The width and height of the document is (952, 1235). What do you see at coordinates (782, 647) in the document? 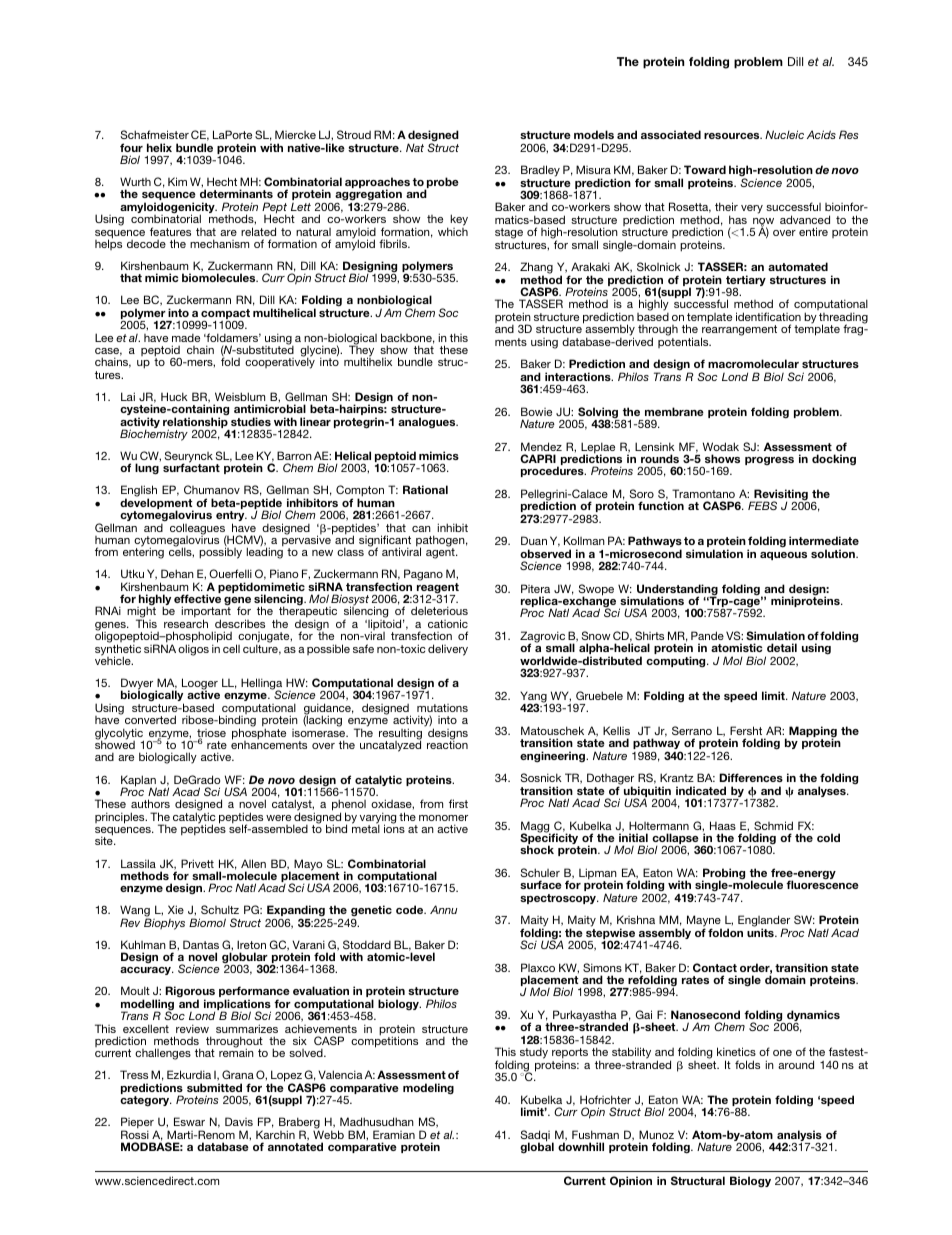
I see `detail` at bounding box center [782, 647].
